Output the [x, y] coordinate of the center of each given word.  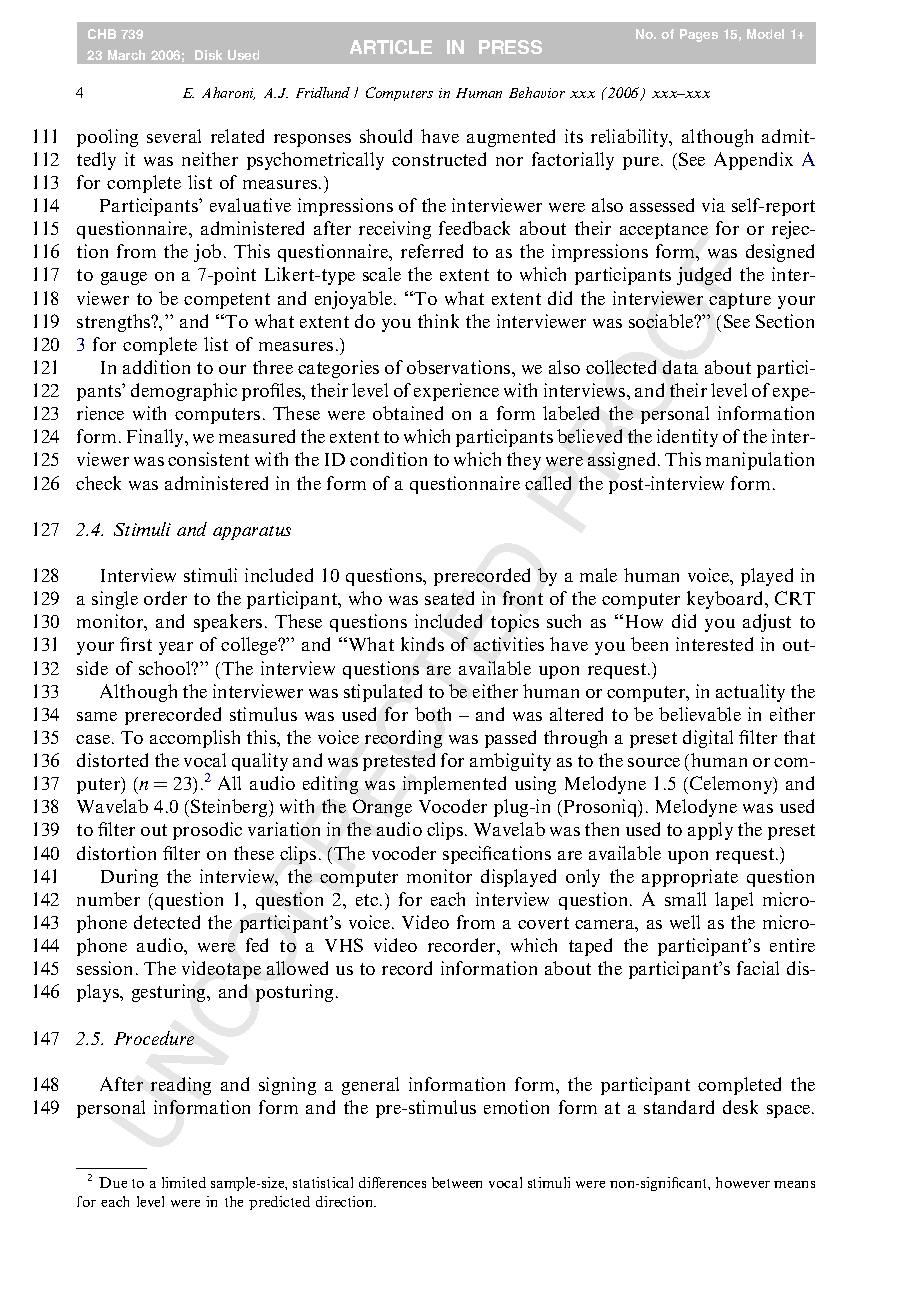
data [680, 367]
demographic [184, 392]
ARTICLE [391, 47]
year [176, 648]
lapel [734, 901]
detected [167, 922]
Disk [208, 55]
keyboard [726, 600]
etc [368, 900]
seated [449, 598]
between [457, 1182]
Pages [699, 35]
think [438, 321]
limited [184, 1182]
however [743, 1182]
